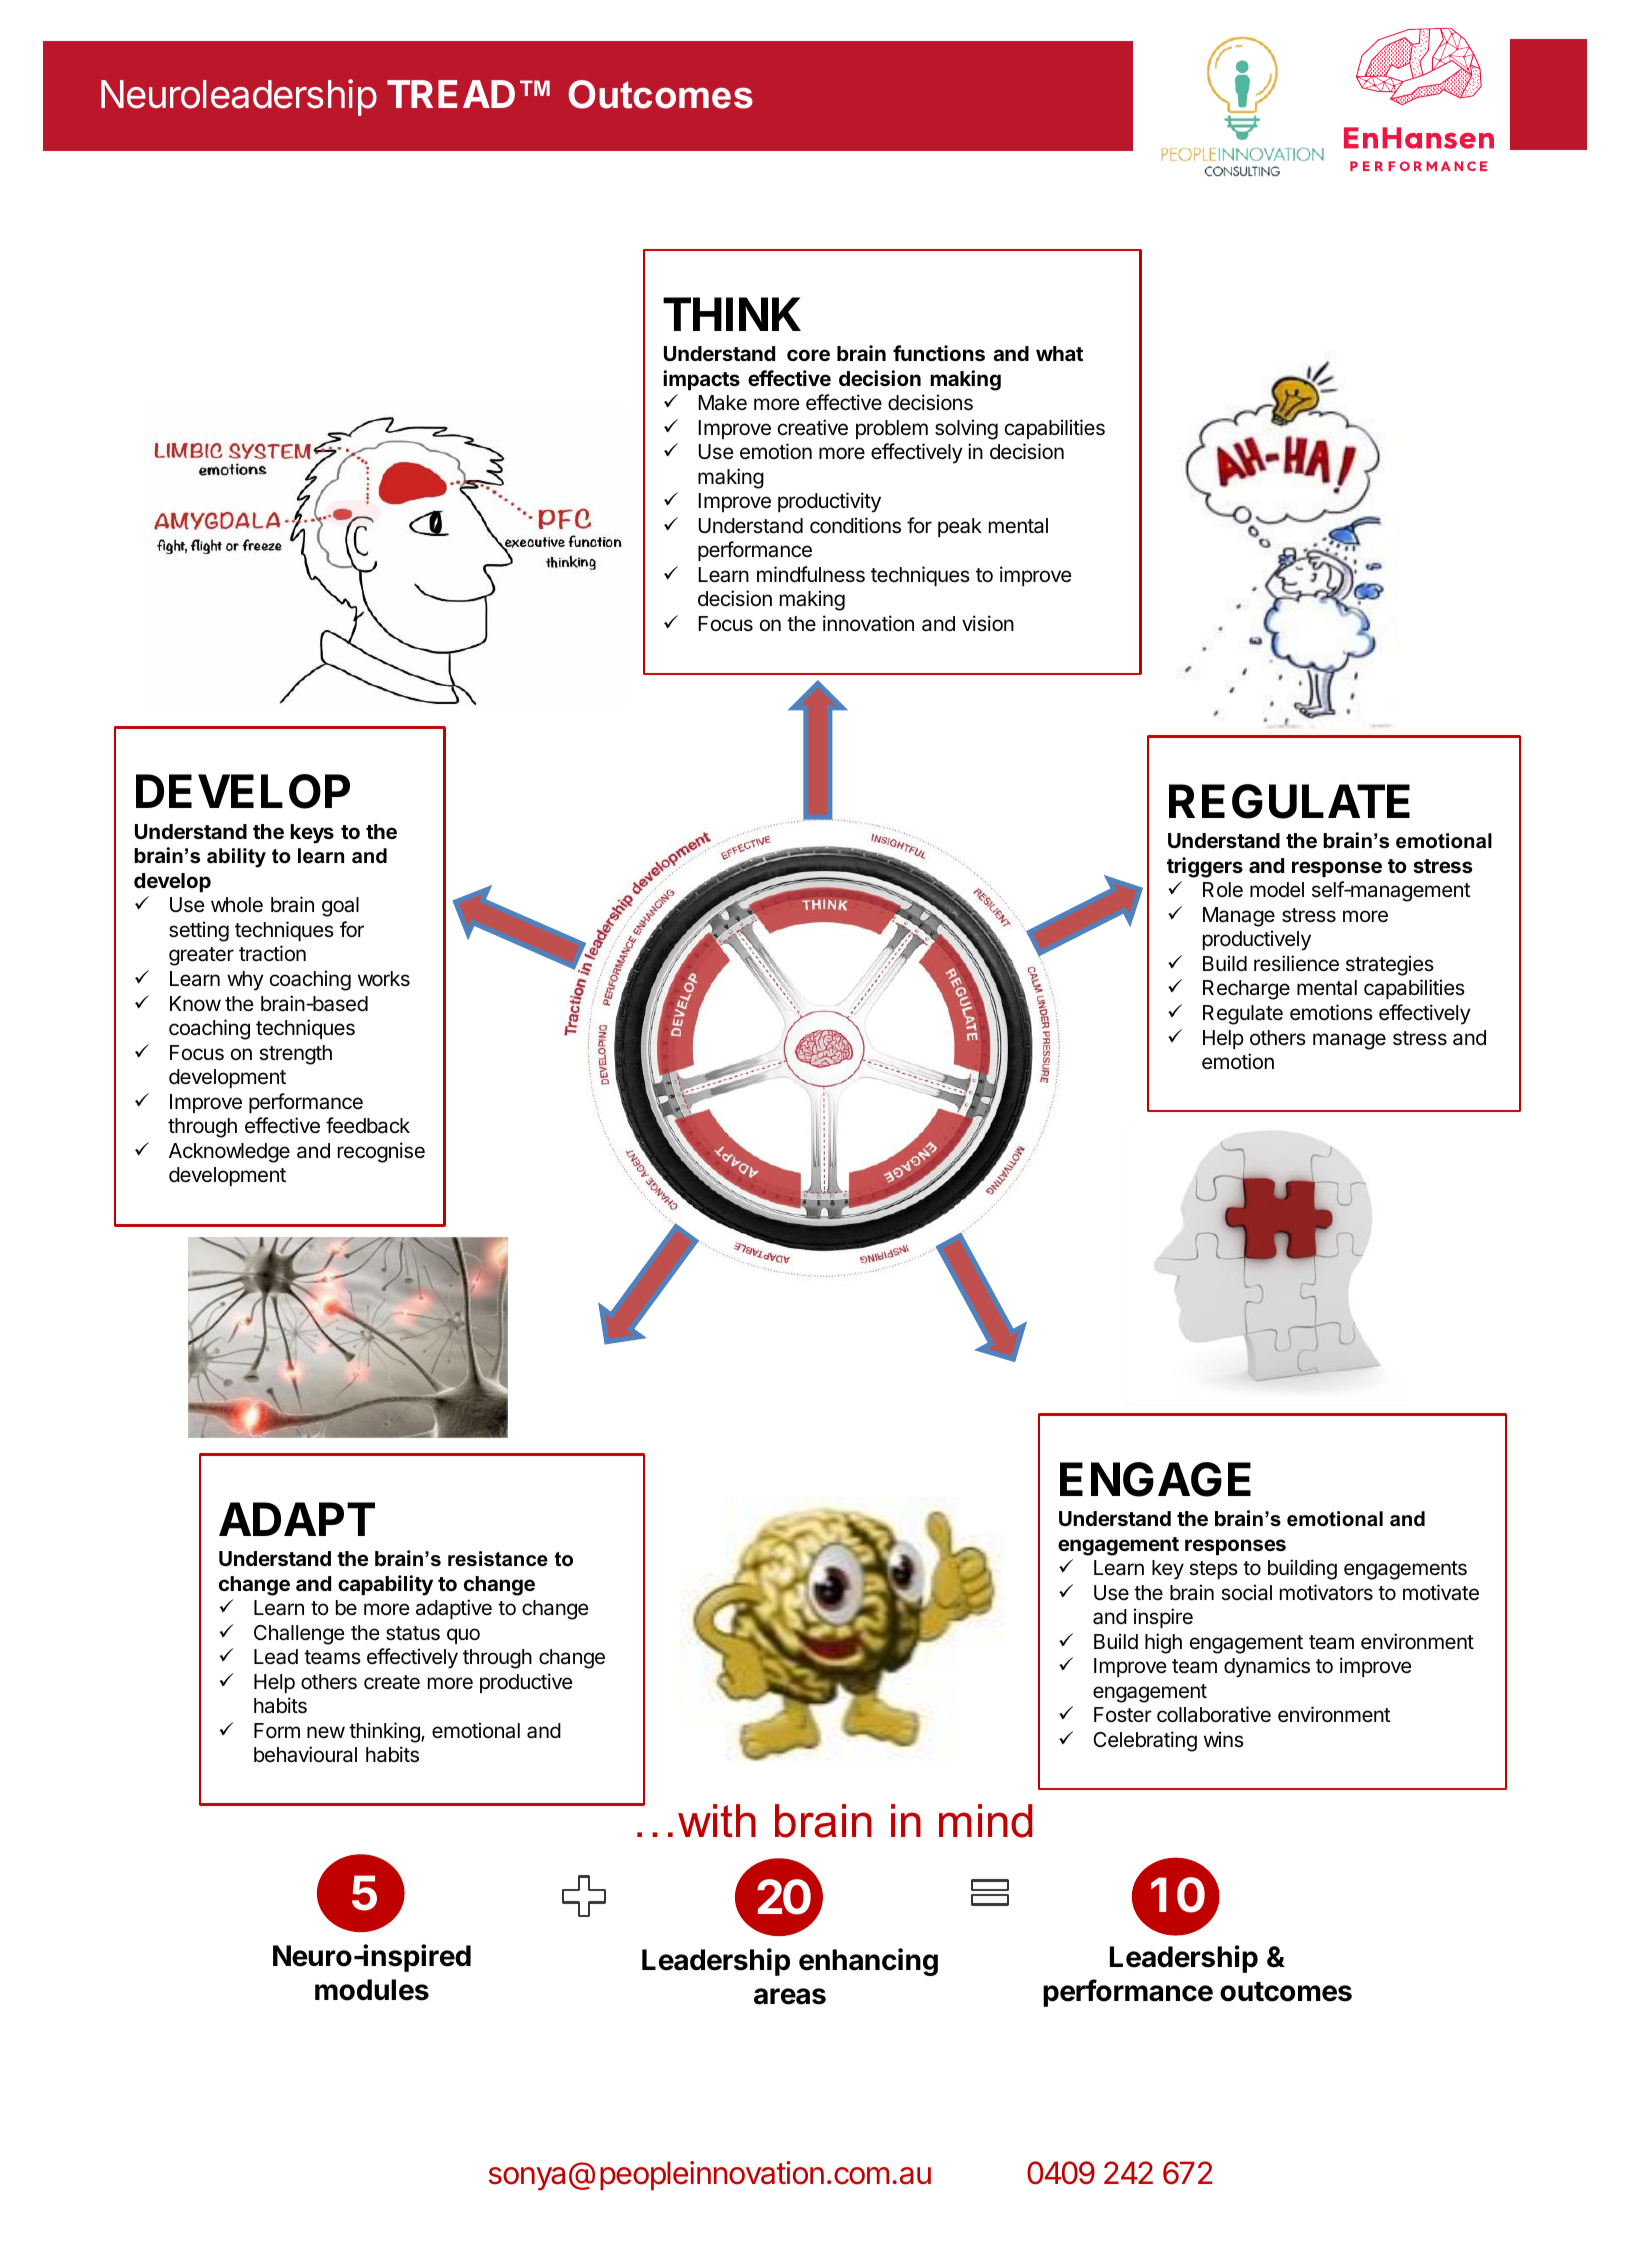  Describe the element at coordinates (451, 94) in the page. I see `TREAD` at that location.
